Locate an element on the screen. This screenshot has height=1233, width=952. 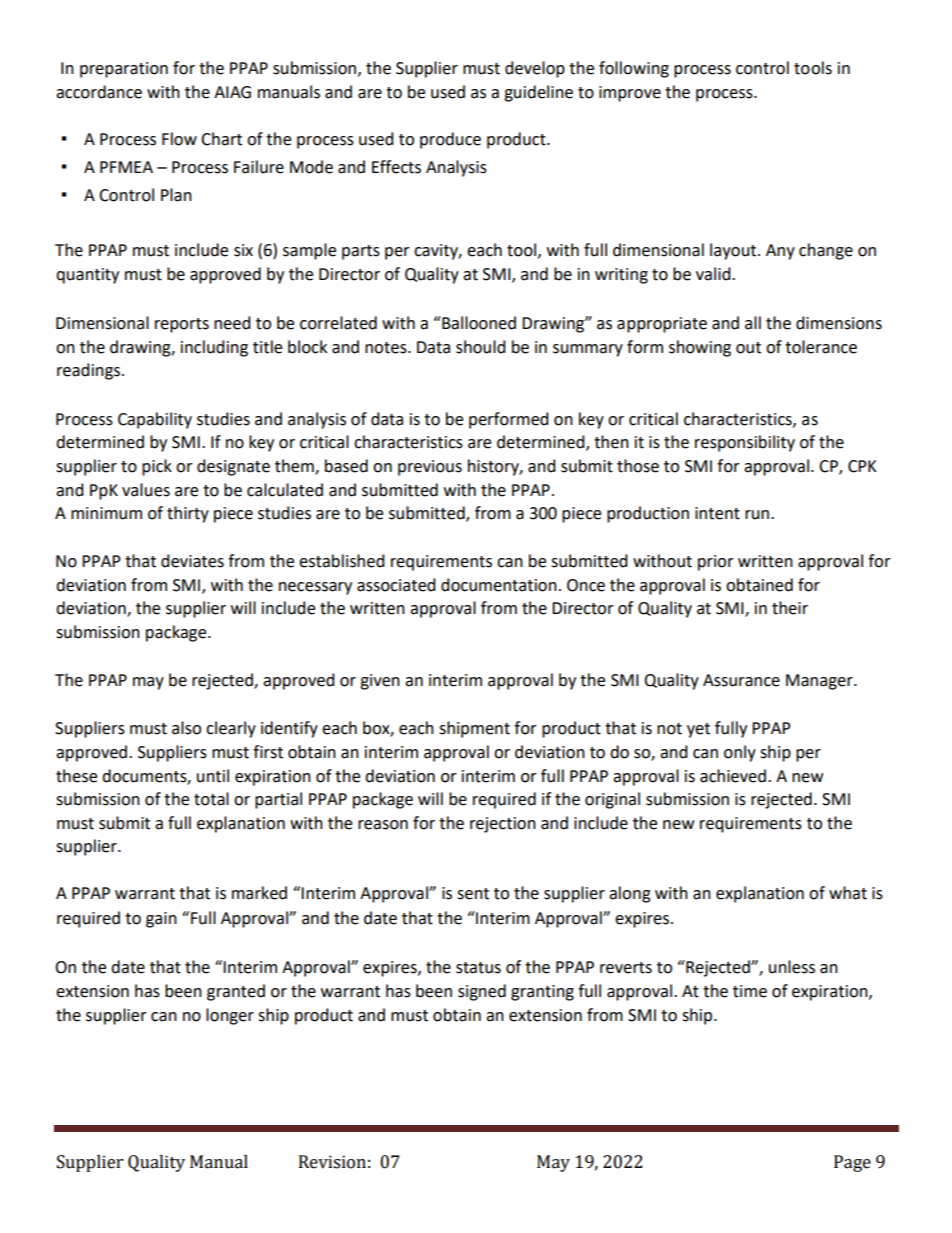
what is located at coordinates (848, 893).
